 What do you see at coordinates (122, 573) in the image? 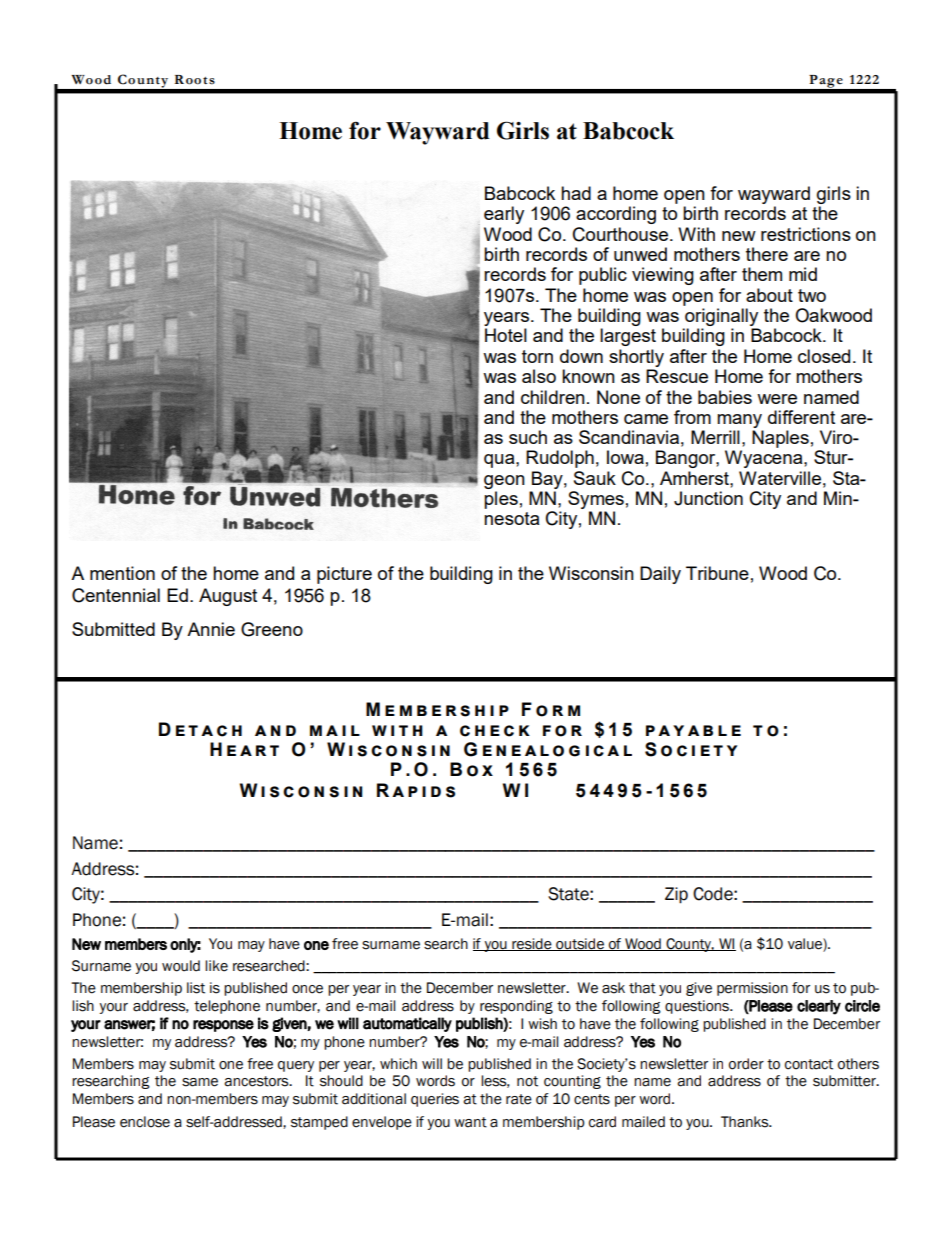
I see `mention` at bounding box center [122, 573].
